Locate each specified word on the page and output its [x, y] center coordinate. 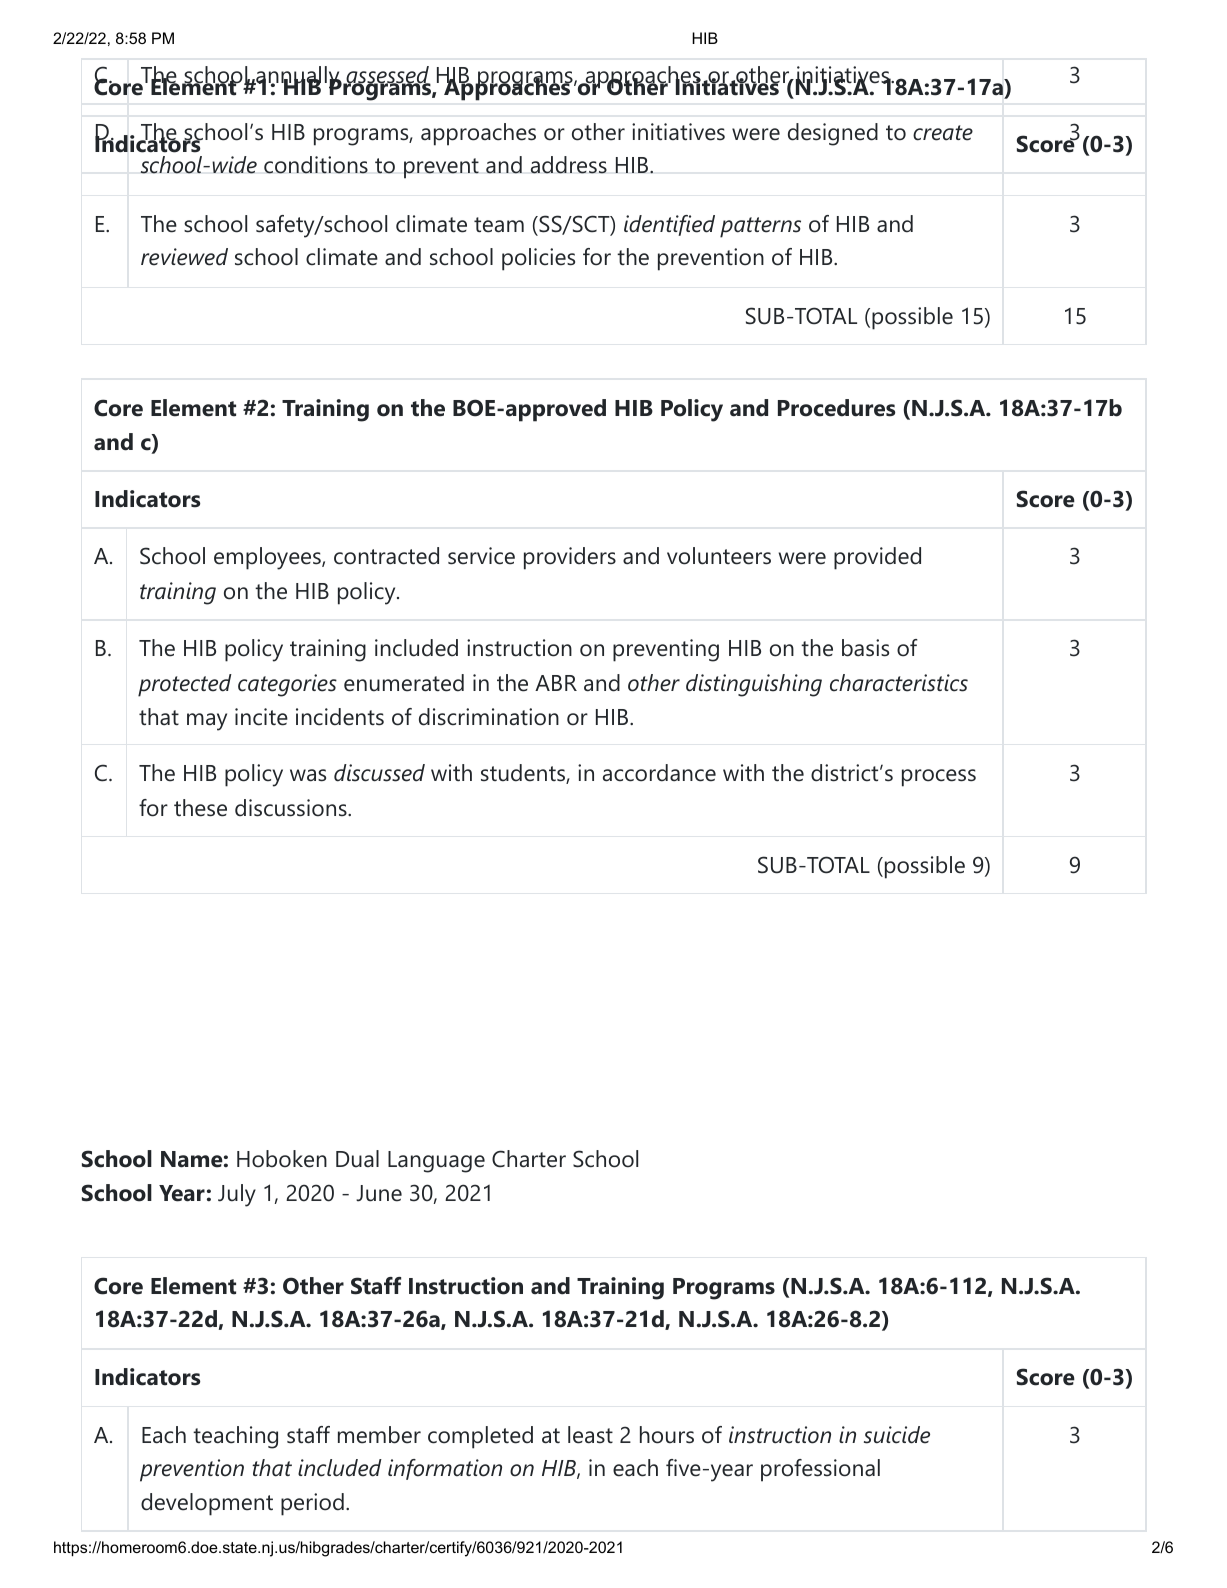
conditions [316, 165]
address [569, 165]
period [312, 1504]
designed [833, 134]
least [590, 1435]
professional [820, 1470]
